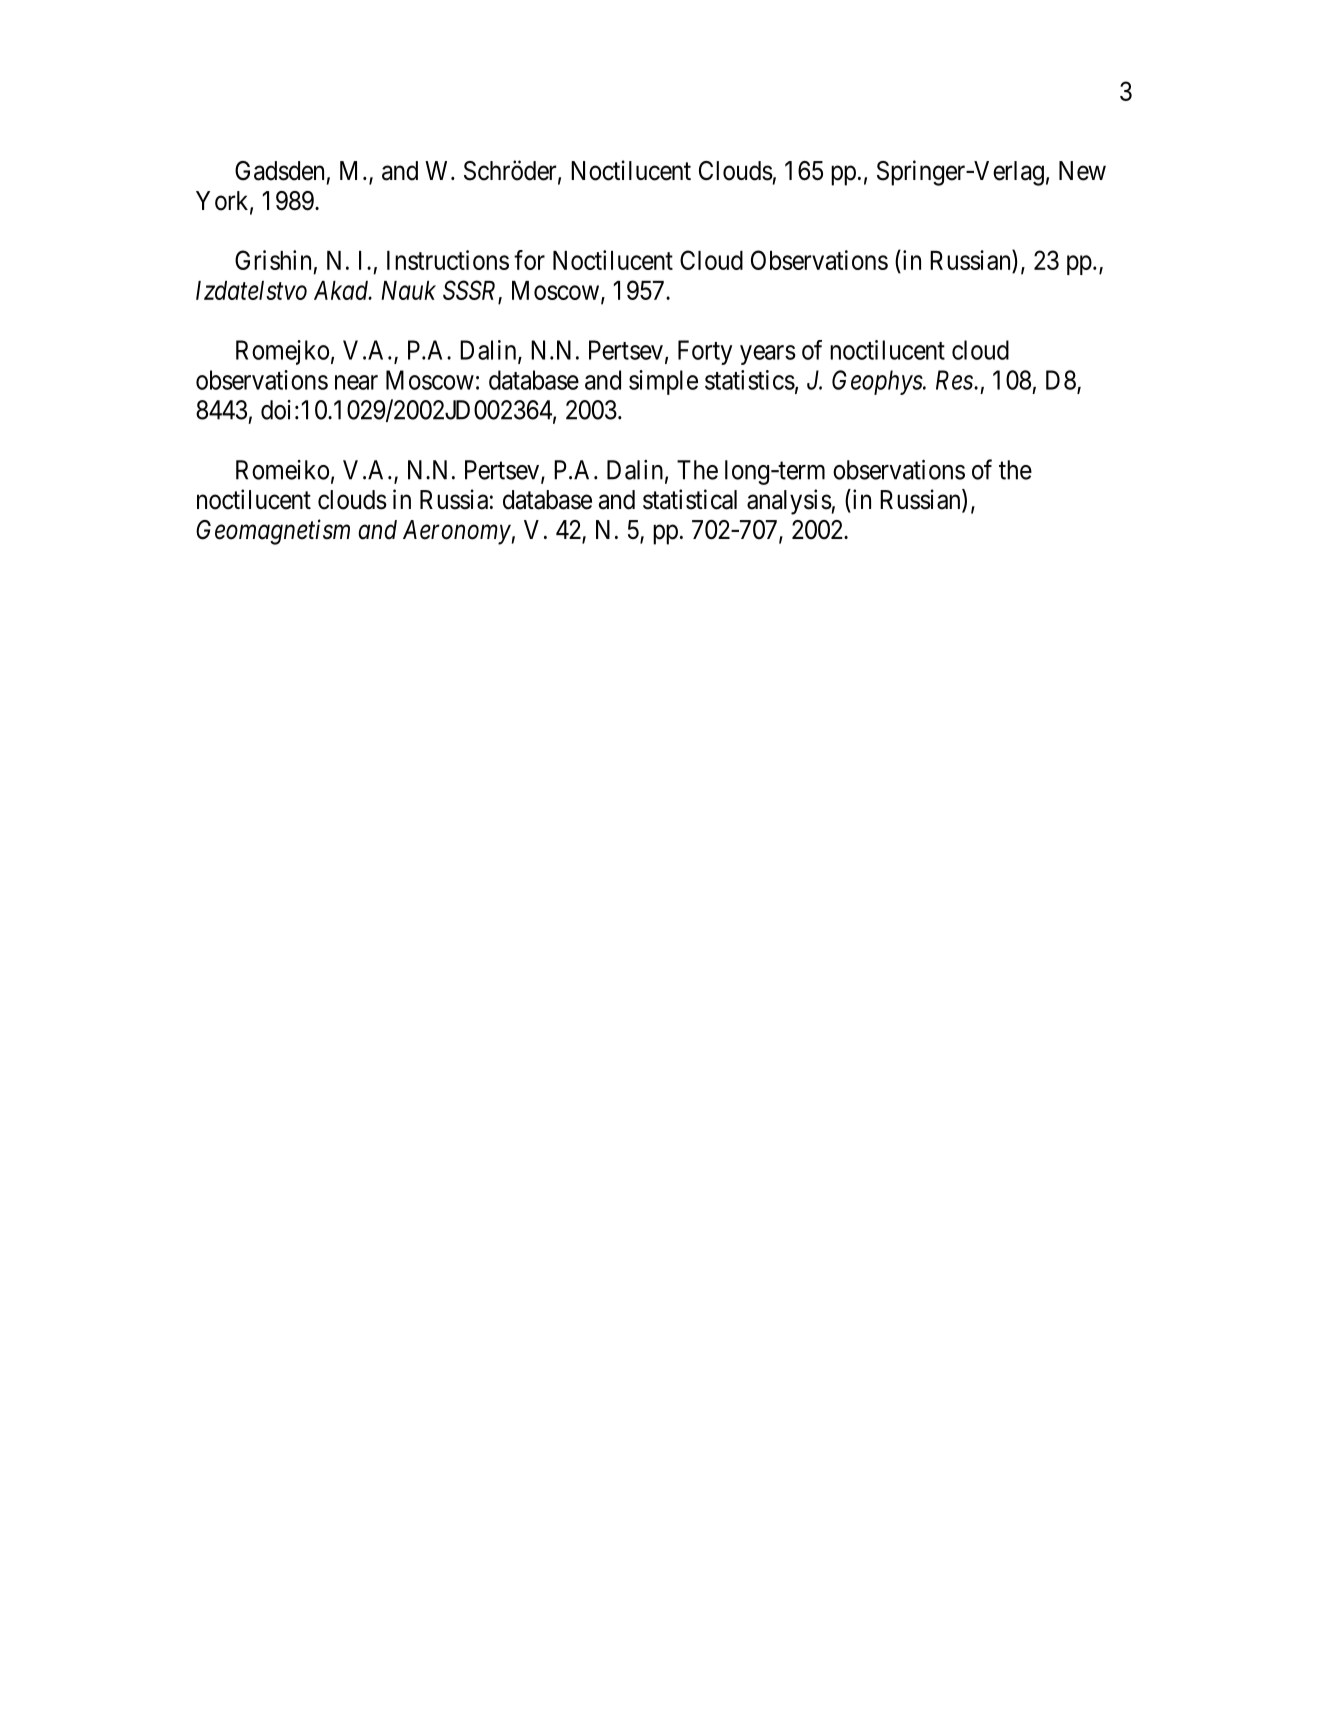  What do you see at coordinates (705, 352) in the page?
I see `Forty` at bounding box center [705, 352].
